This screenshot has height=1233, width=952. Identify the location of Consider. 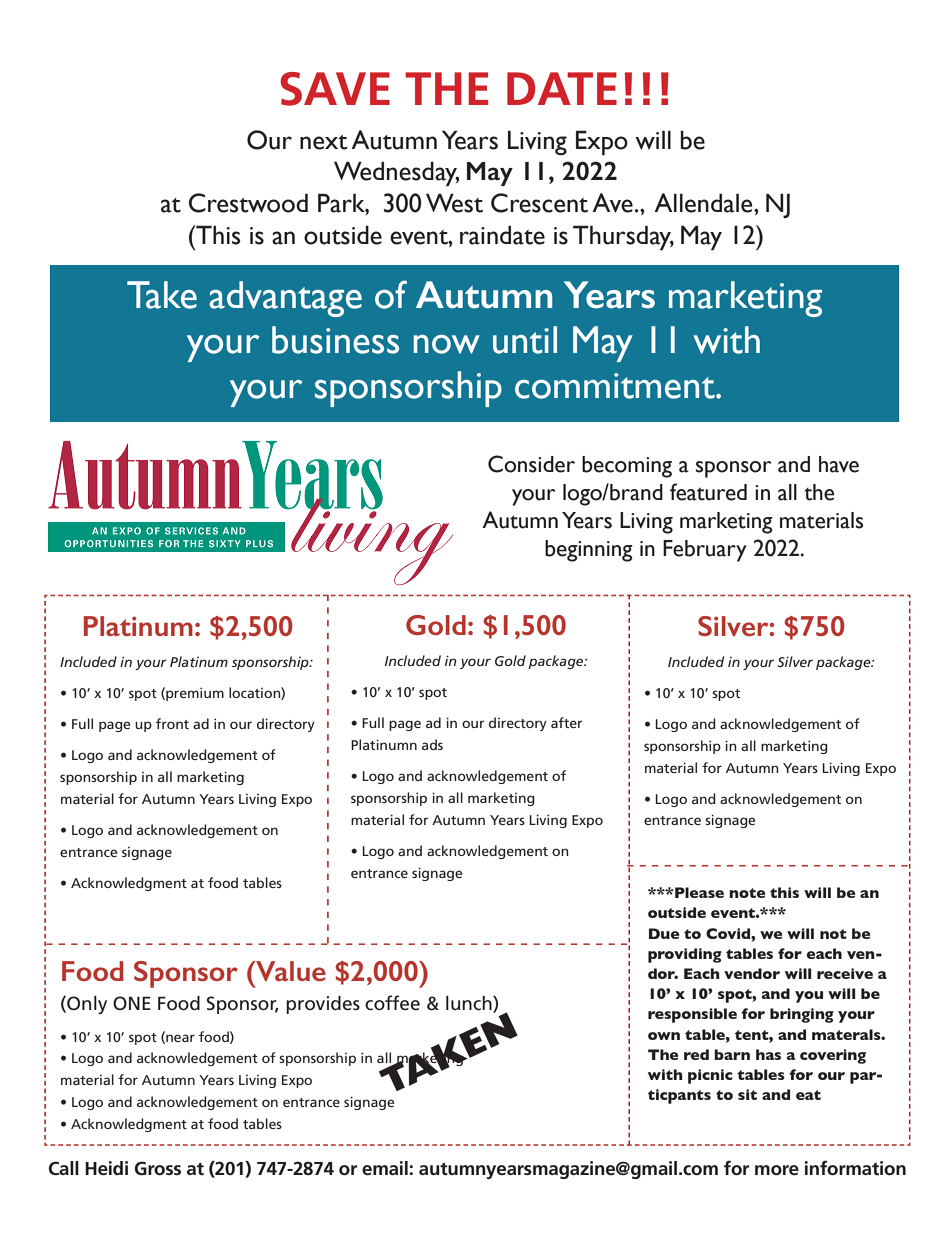
(531, 464).
